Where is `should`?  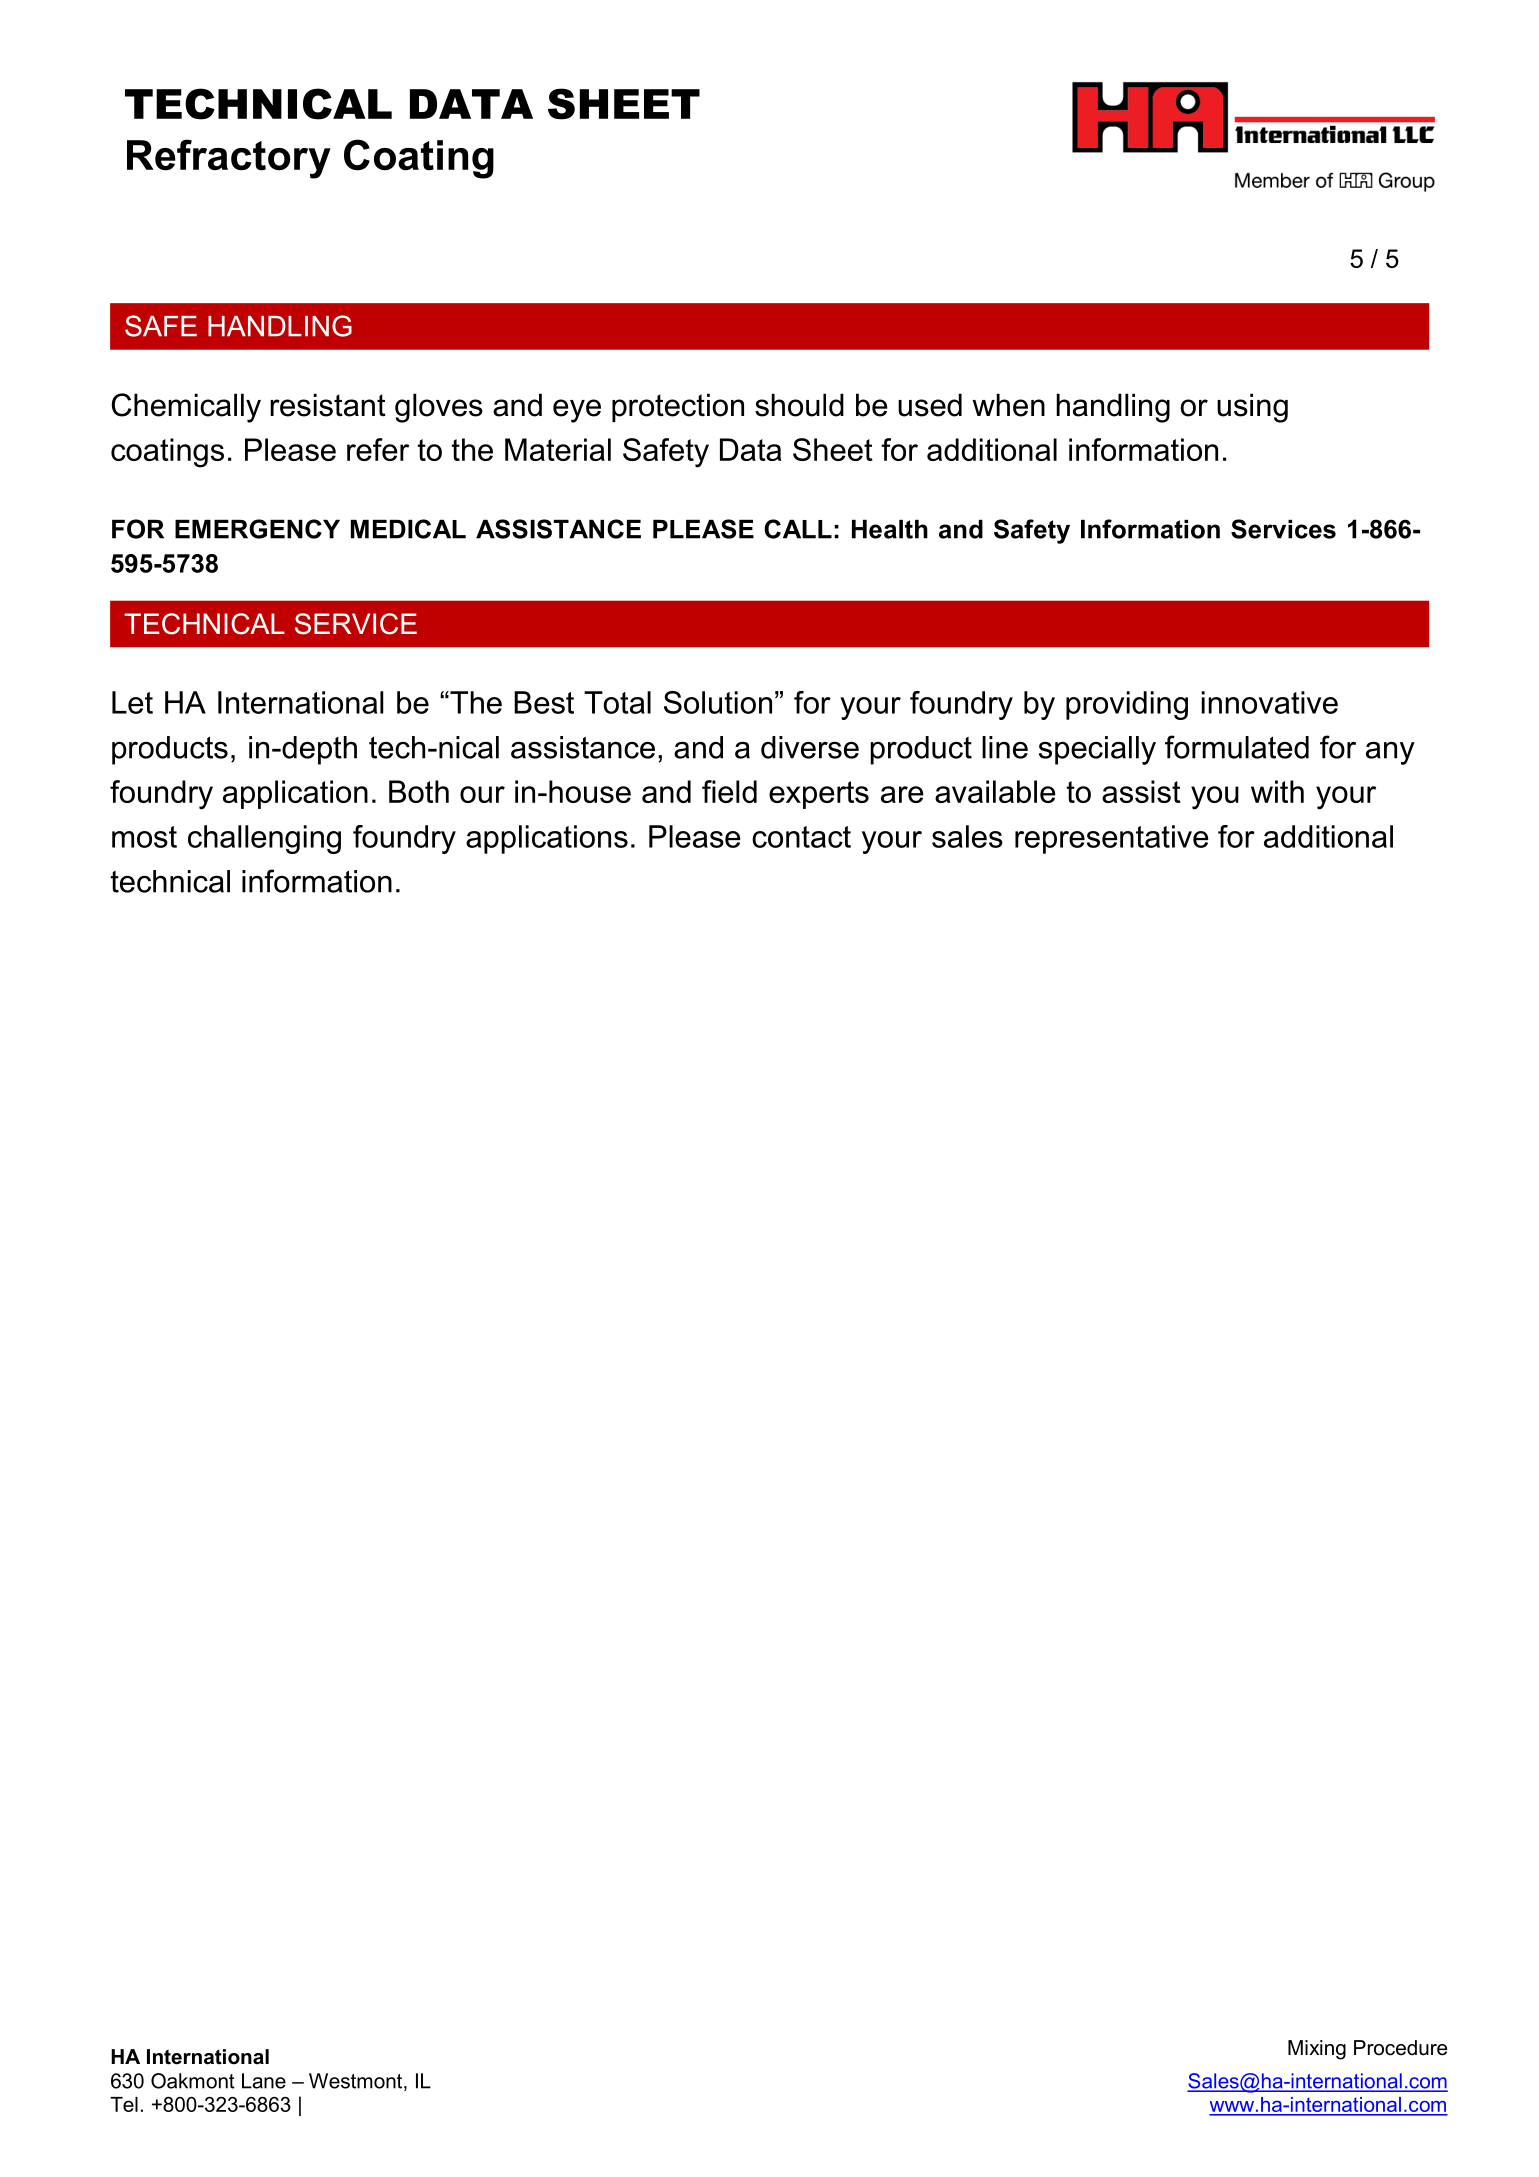 should is located at coordinates (799, 405).
